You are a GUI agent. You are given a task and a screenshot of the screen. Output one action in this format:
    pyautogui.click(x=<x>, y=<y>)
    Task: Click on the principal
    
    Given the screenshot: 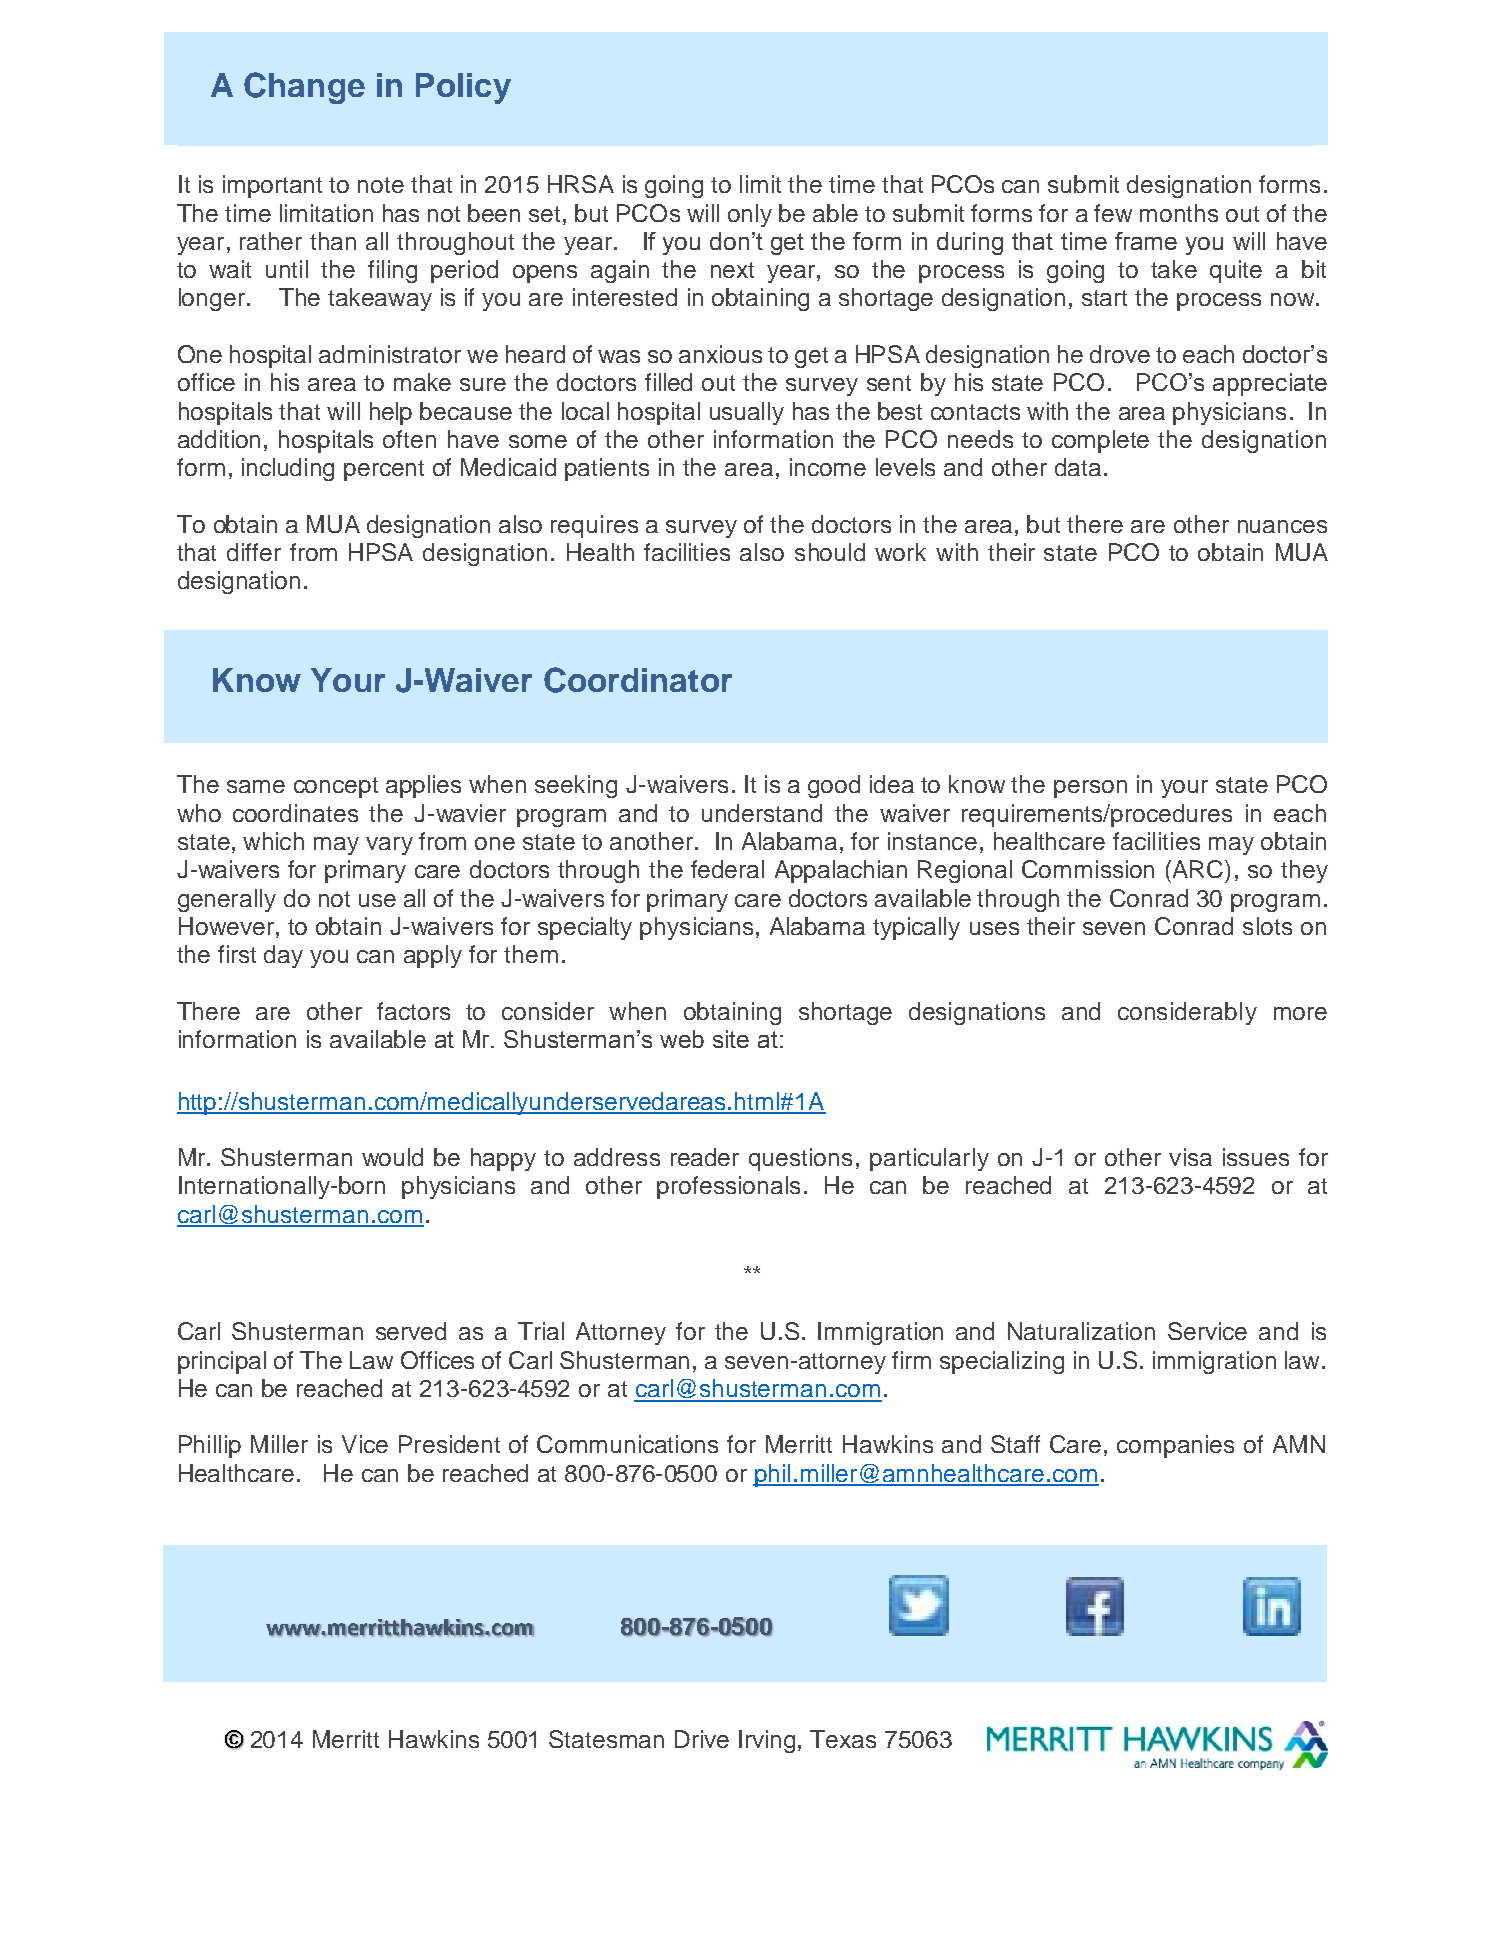 What is the action you would take?
    pyautogui.click(x=222, y=1362)
